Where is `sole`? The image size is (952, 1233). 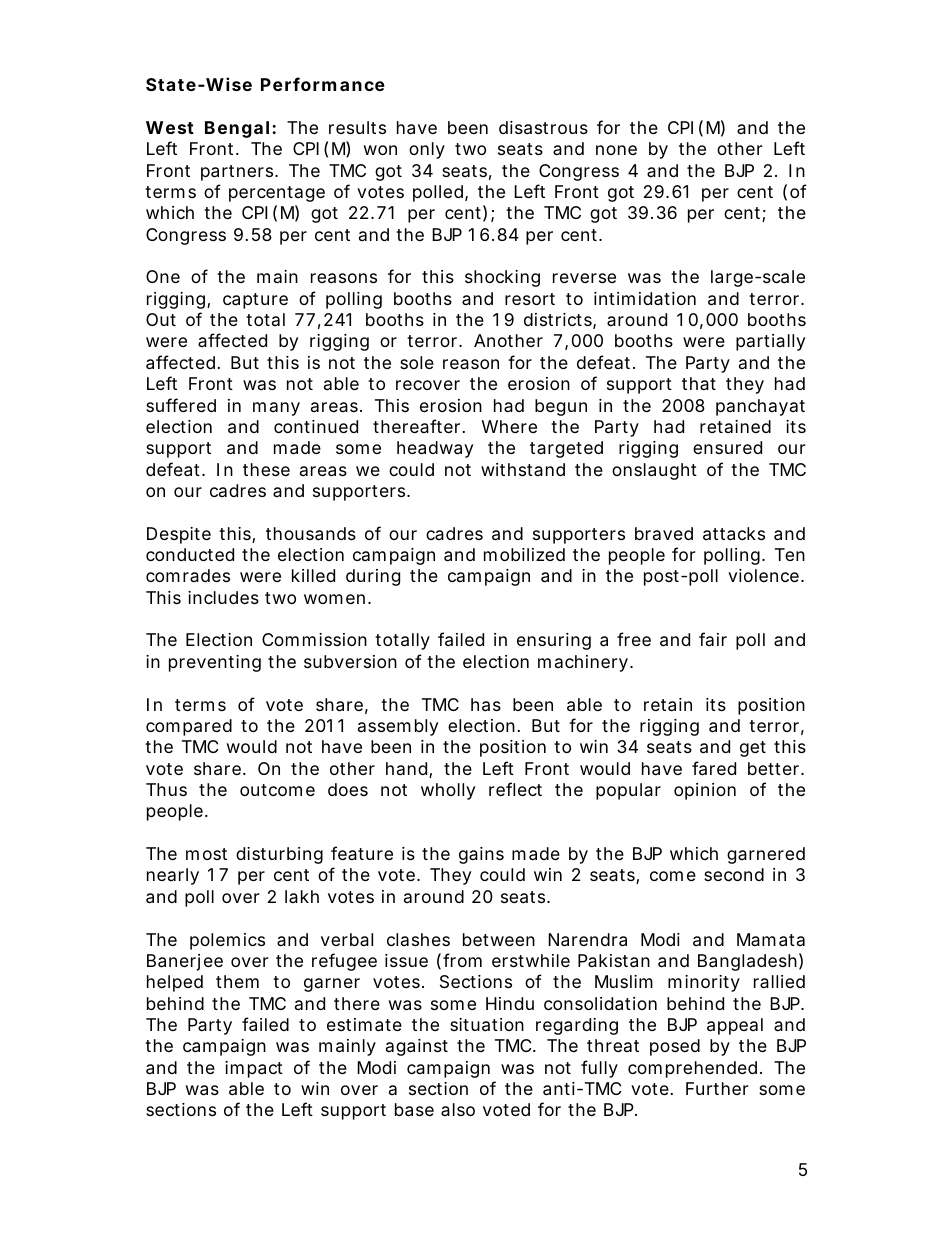
sole is located at coordinates (417, 362).
